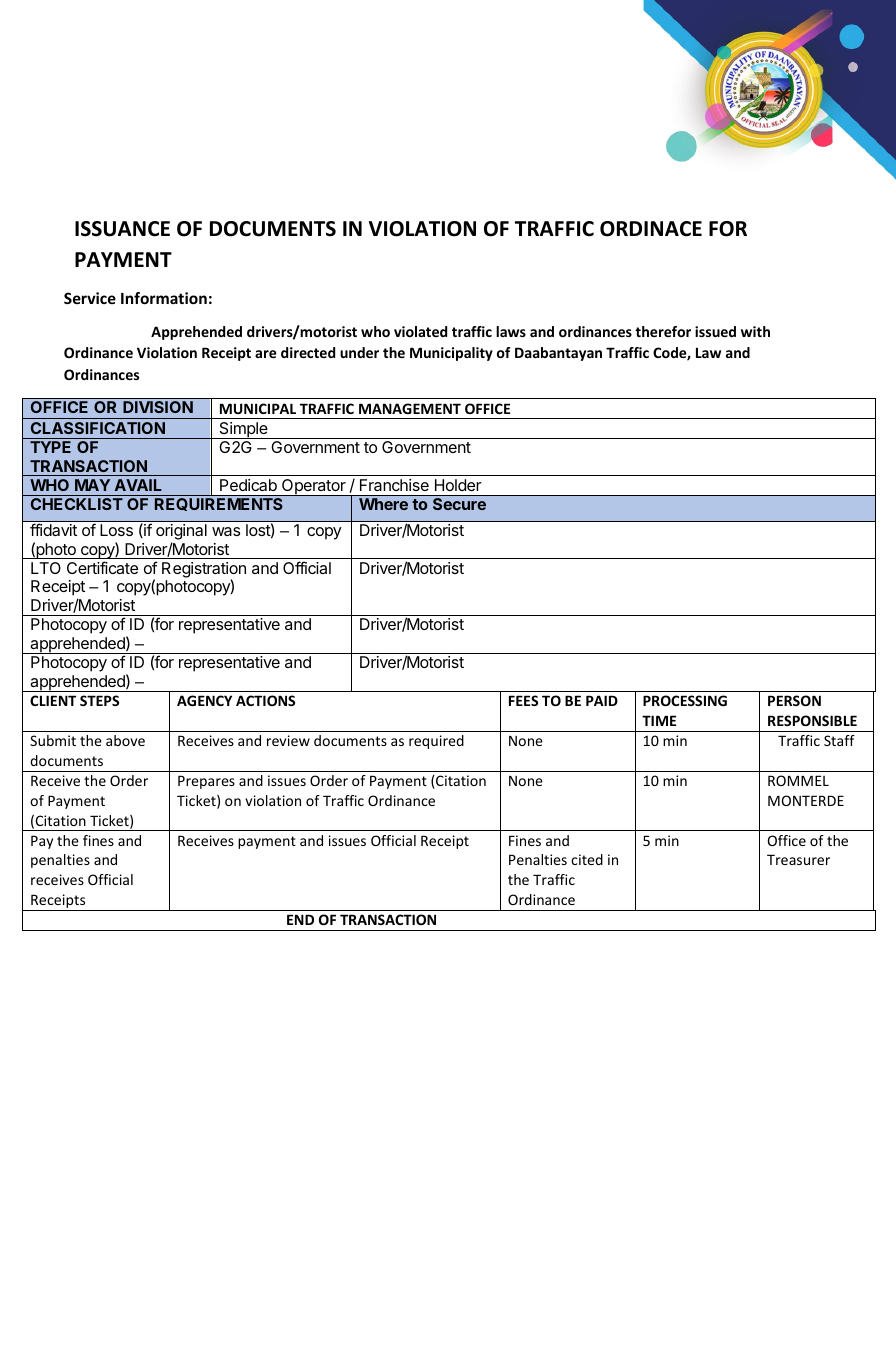 Image resolution: width=896 pixels, height=1371 pixels. Describe the element at coordinates (420, 331) in the screenshot. I see `violated` at that location.
